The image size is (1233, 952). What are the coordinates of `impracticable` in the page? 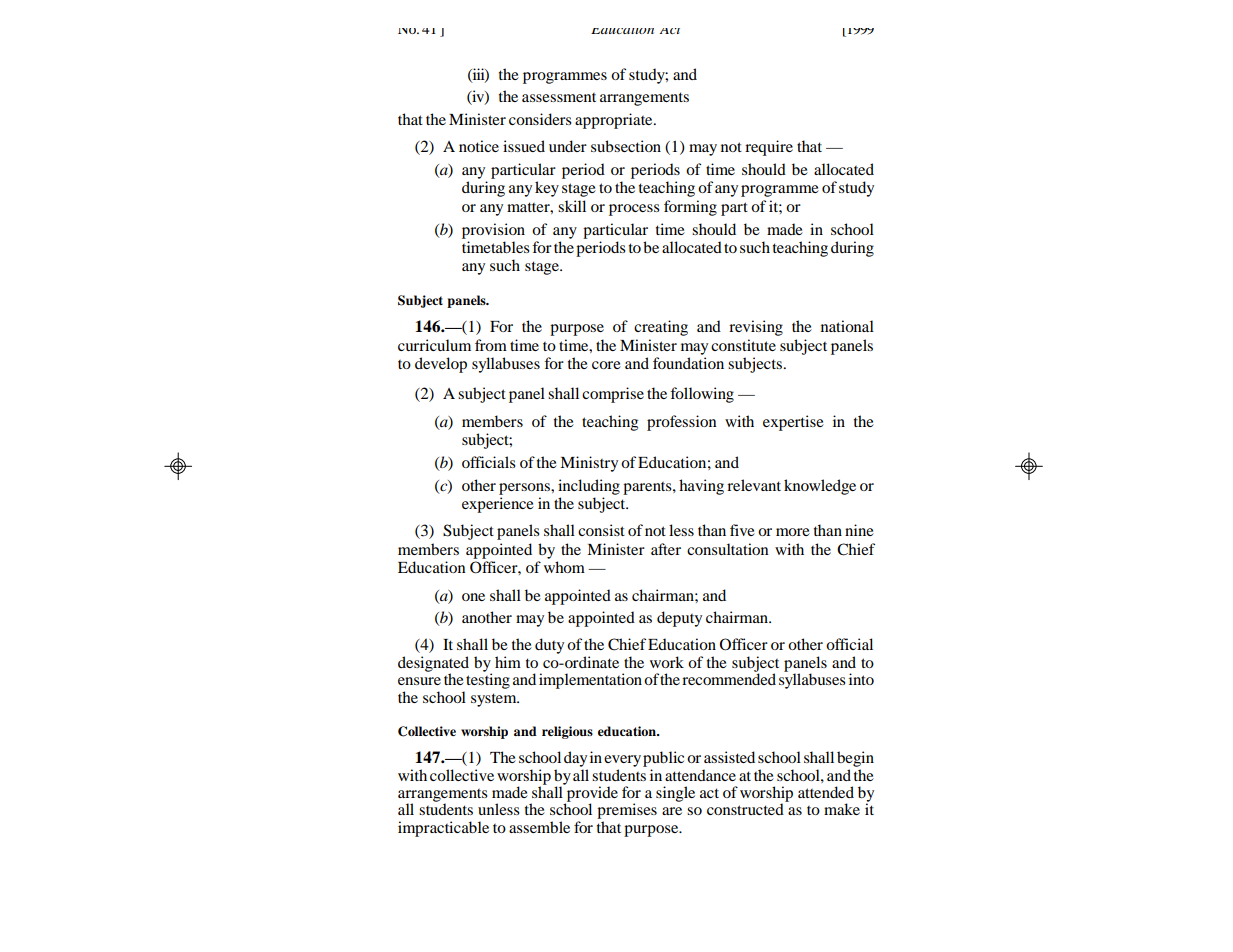 It's located at (443, 829).
